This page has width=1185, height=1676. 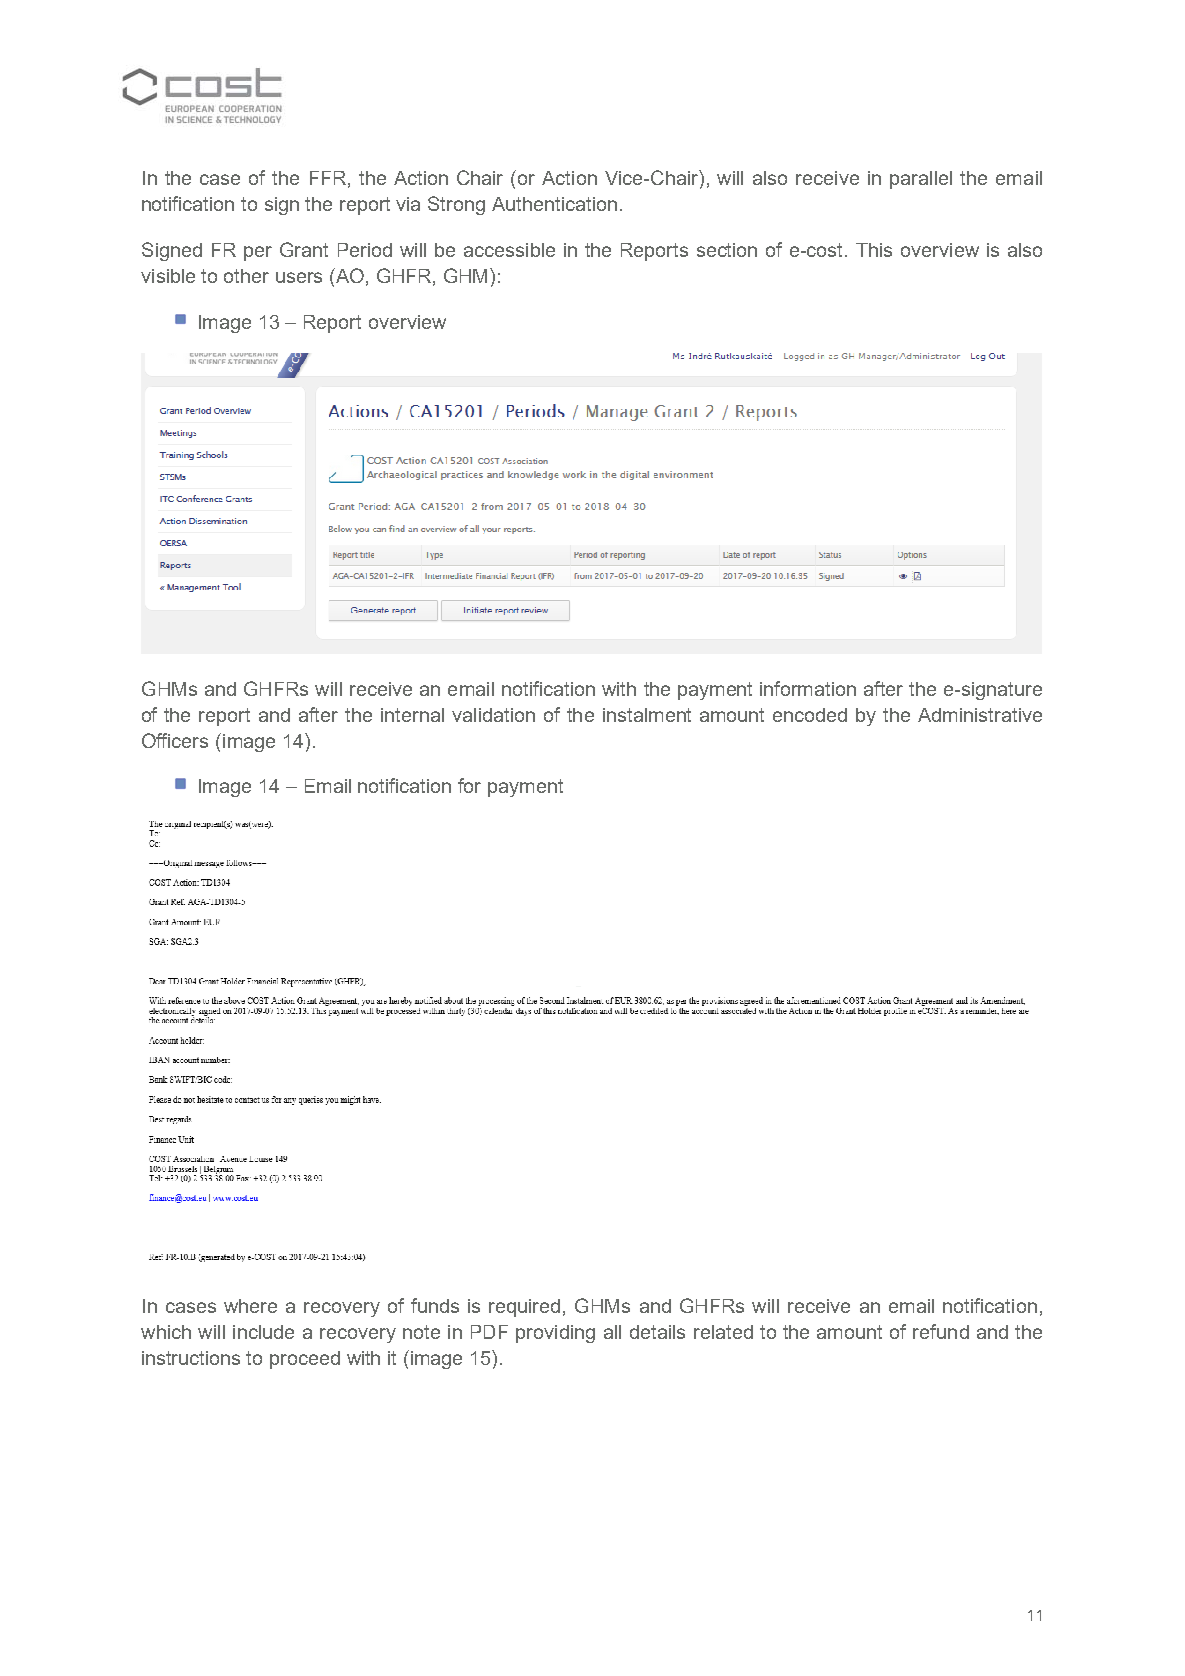 What do you see at coordinates (412, 715) in the page?
I see `internal` at bounding box center [412, 715].
